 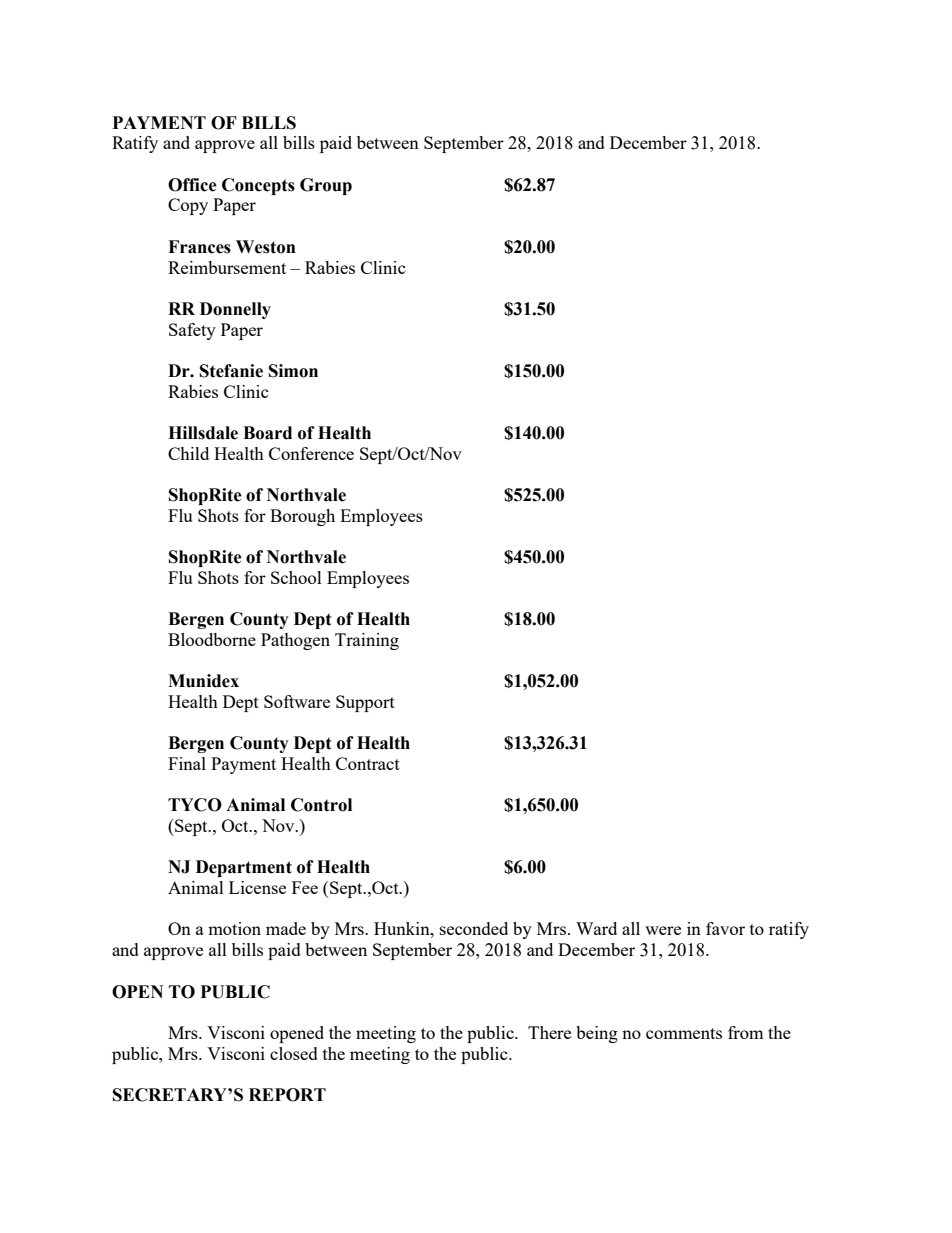 What do you see at coordinates (302, 517) in the screenshot?
I see `Borough` at bounding box center [302, 517].
